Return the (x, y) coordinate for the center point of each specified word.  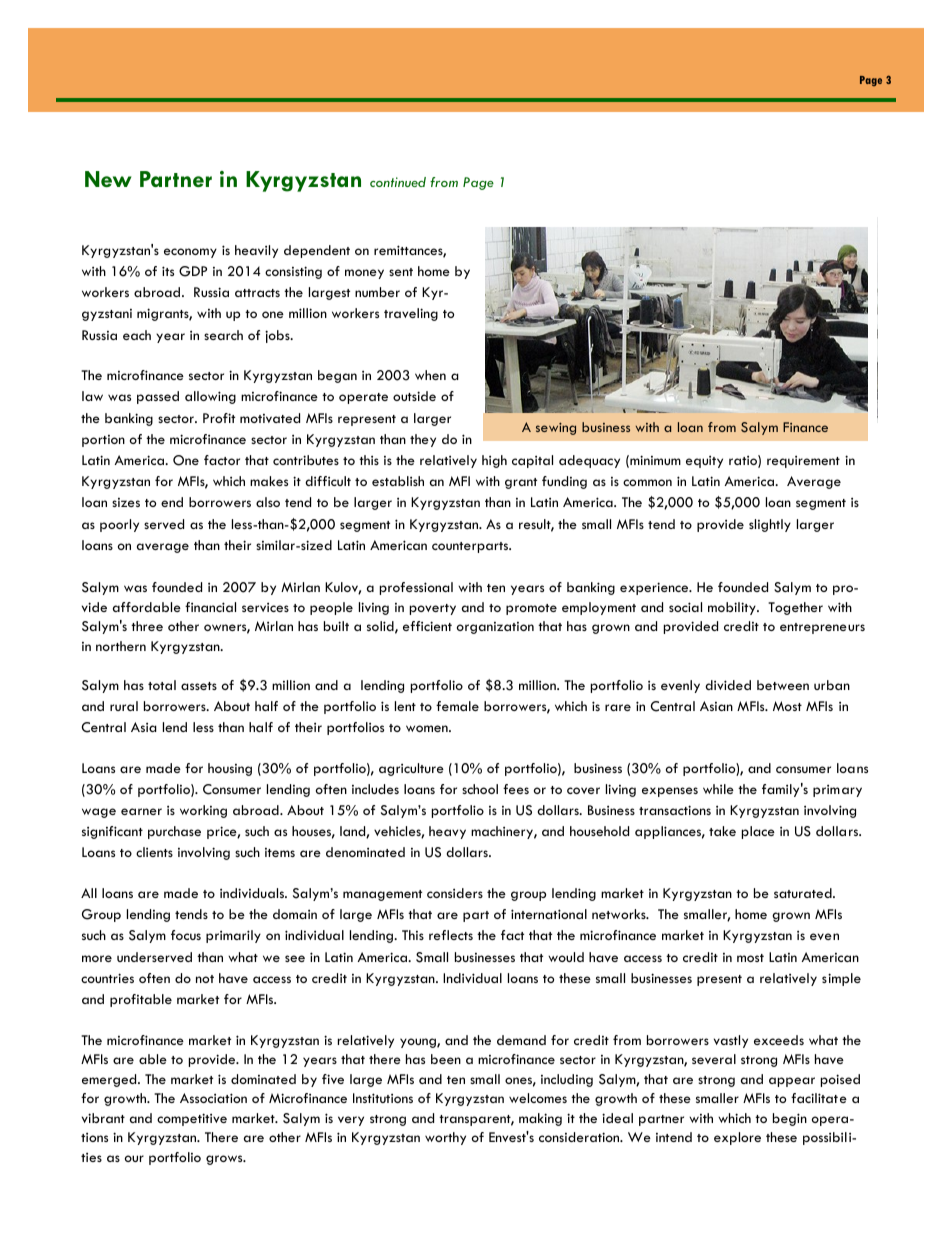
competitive (192, 1119)
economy (190, 253)
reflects (451, 935)
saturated (804, 893)
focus (186, 935)
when (430, 375)
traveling (411, 314)
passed (158, 397)
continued (398, 182)
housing (230, 769)
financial (210, 607)
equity (704, 462)
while (718, 789)
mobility (733, 608)
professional (416, 588)
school (480, 789)
